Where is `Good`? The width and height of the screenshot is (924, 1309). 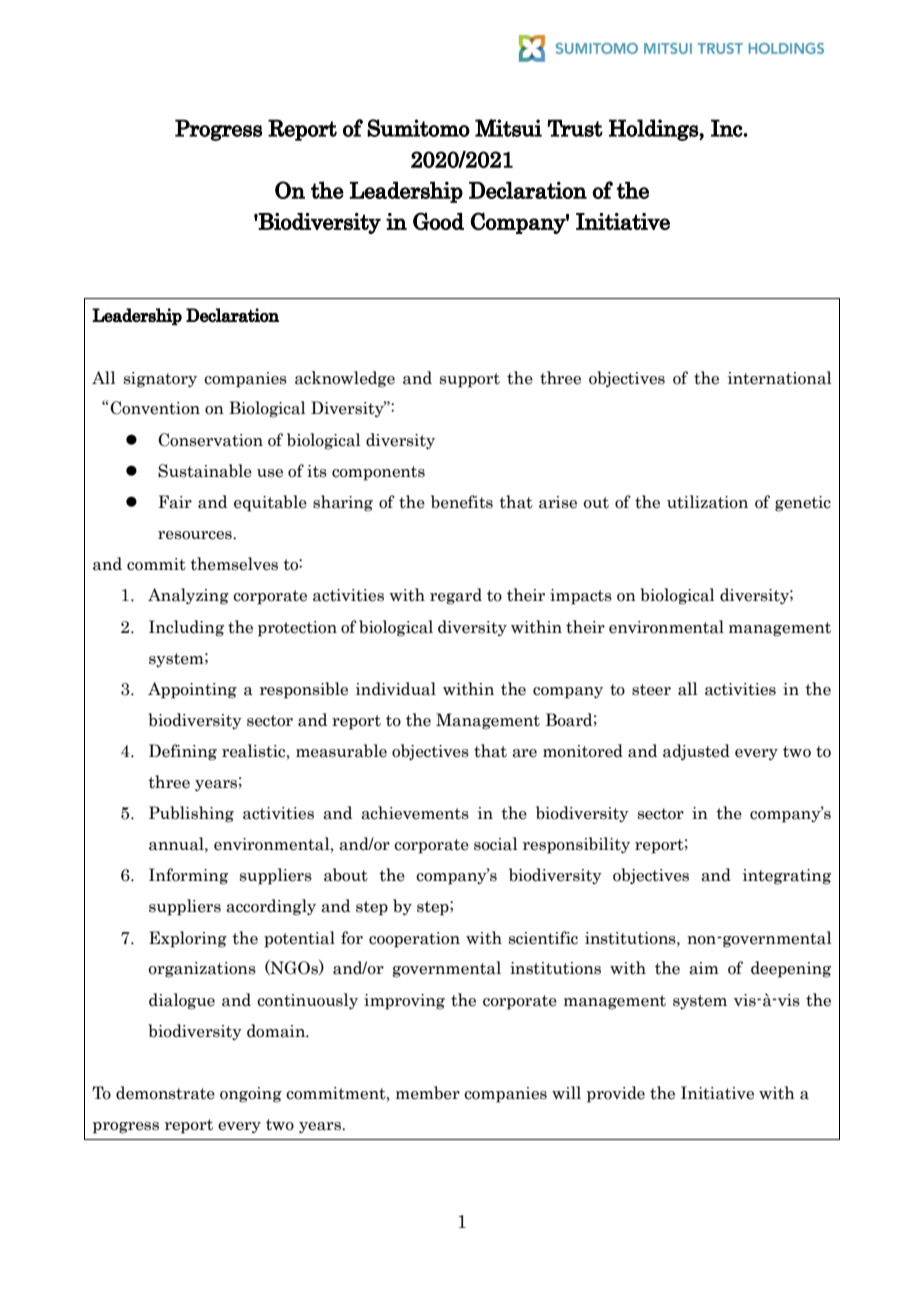 Good is located at coordinates (438, 221).
